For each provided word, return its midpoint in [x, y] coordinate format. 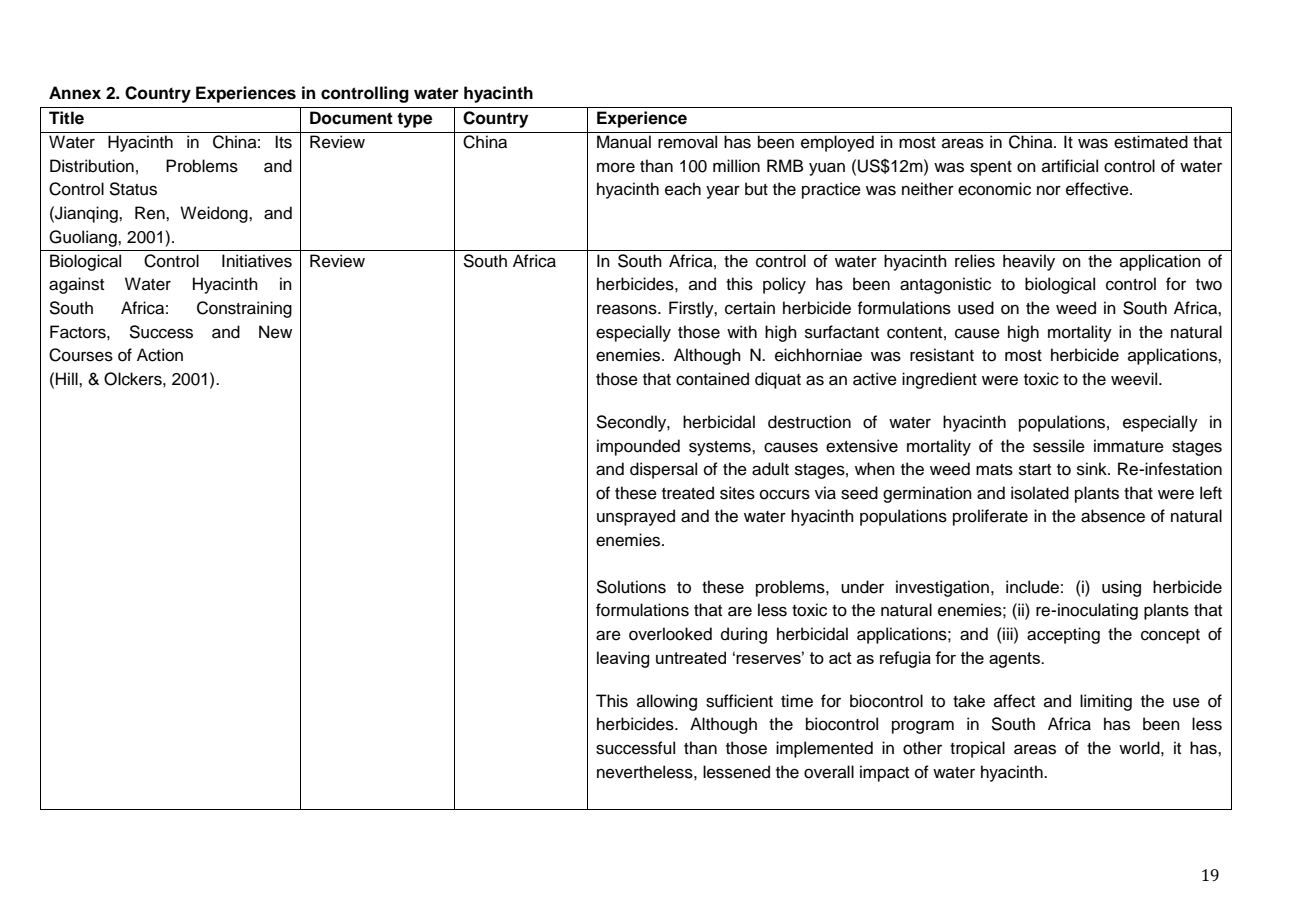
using [1121, 588]
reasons [628, 309]
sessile [1059, 446]
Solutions [631, 587]
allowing [667, 702]
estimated [1151, 142]
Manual [624, 142]
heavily [1029, 262]
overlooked [670, 634]
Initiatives [257, 261]
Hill [68, 378]
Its [283, 142]
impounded [638, 447]
